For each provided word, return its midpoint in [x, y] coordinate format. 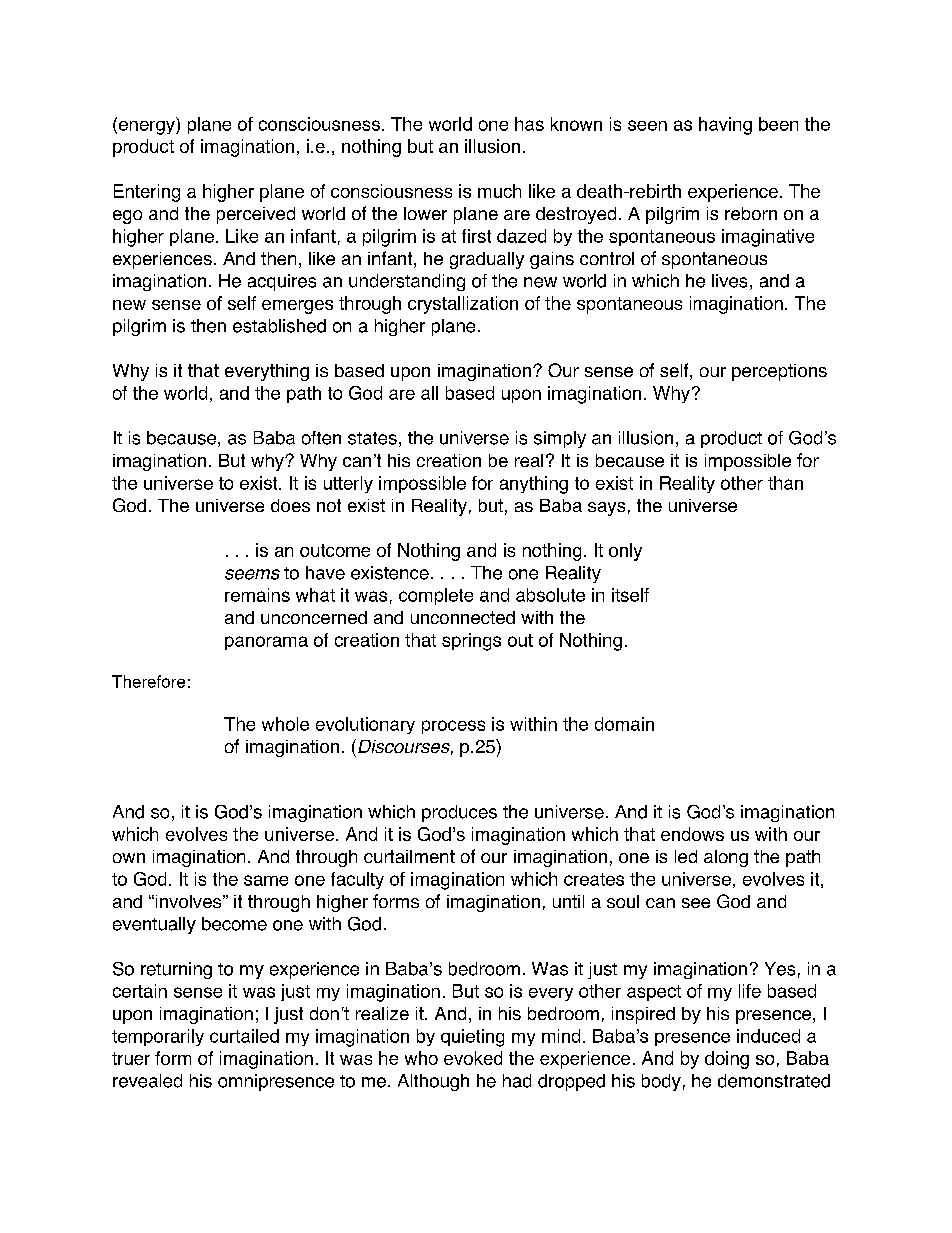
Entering [147, 193]
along [726, 858]
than [785, 483]
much [499, 191]
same [266, 880]
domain [624, 724]
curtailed [244, 1036]
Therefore [148, 681]
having [725, 126]
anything [534, 485]
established [279, 326]
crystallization [463, 305]
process [453, 727]
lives [729, 281]
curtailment [409, 856]
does [290, 505]
